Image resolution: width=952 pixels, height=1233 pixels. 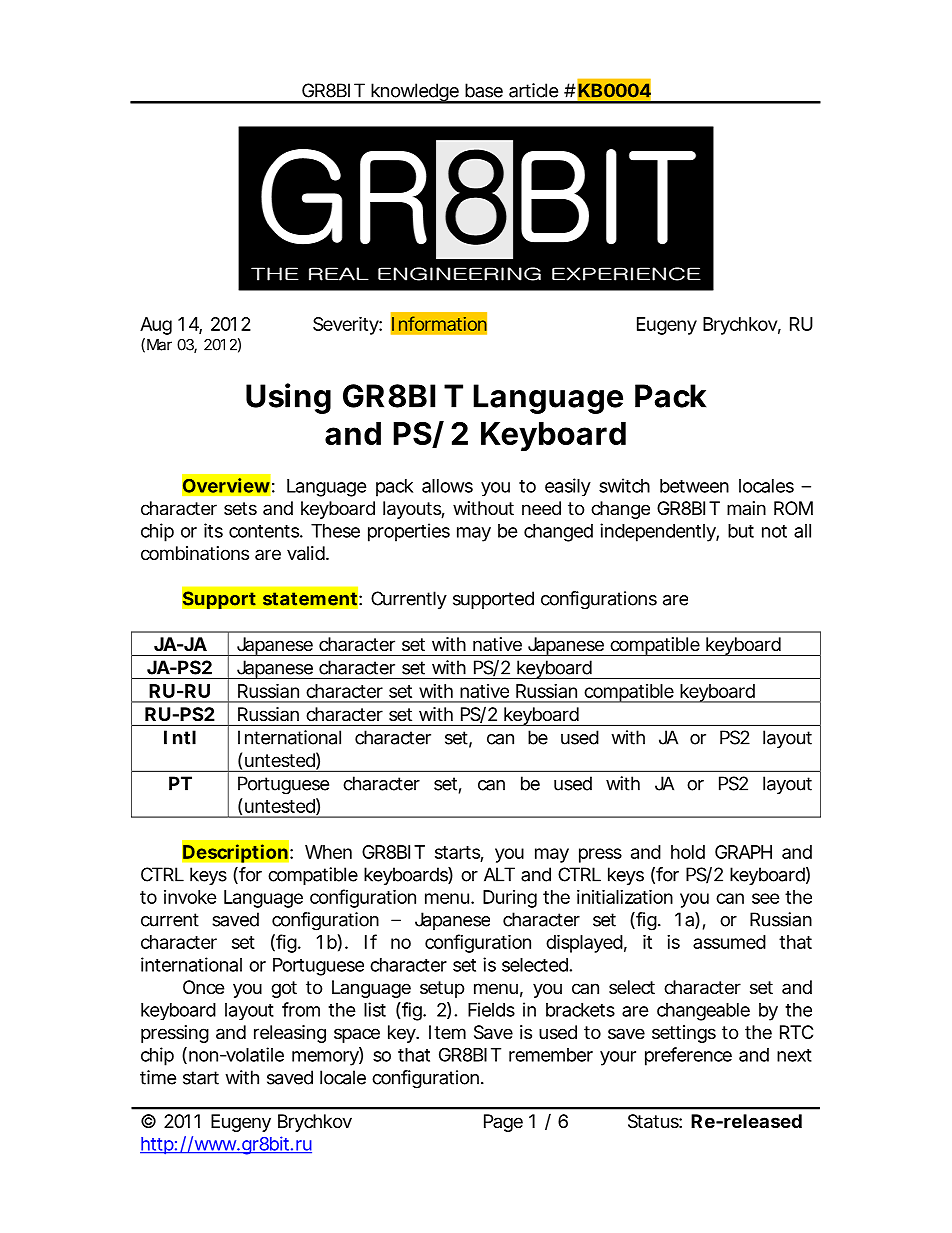 What do you see at coordinates (533, 90) in the screenshot?
I see `article` at bounding box center [533, 90].
